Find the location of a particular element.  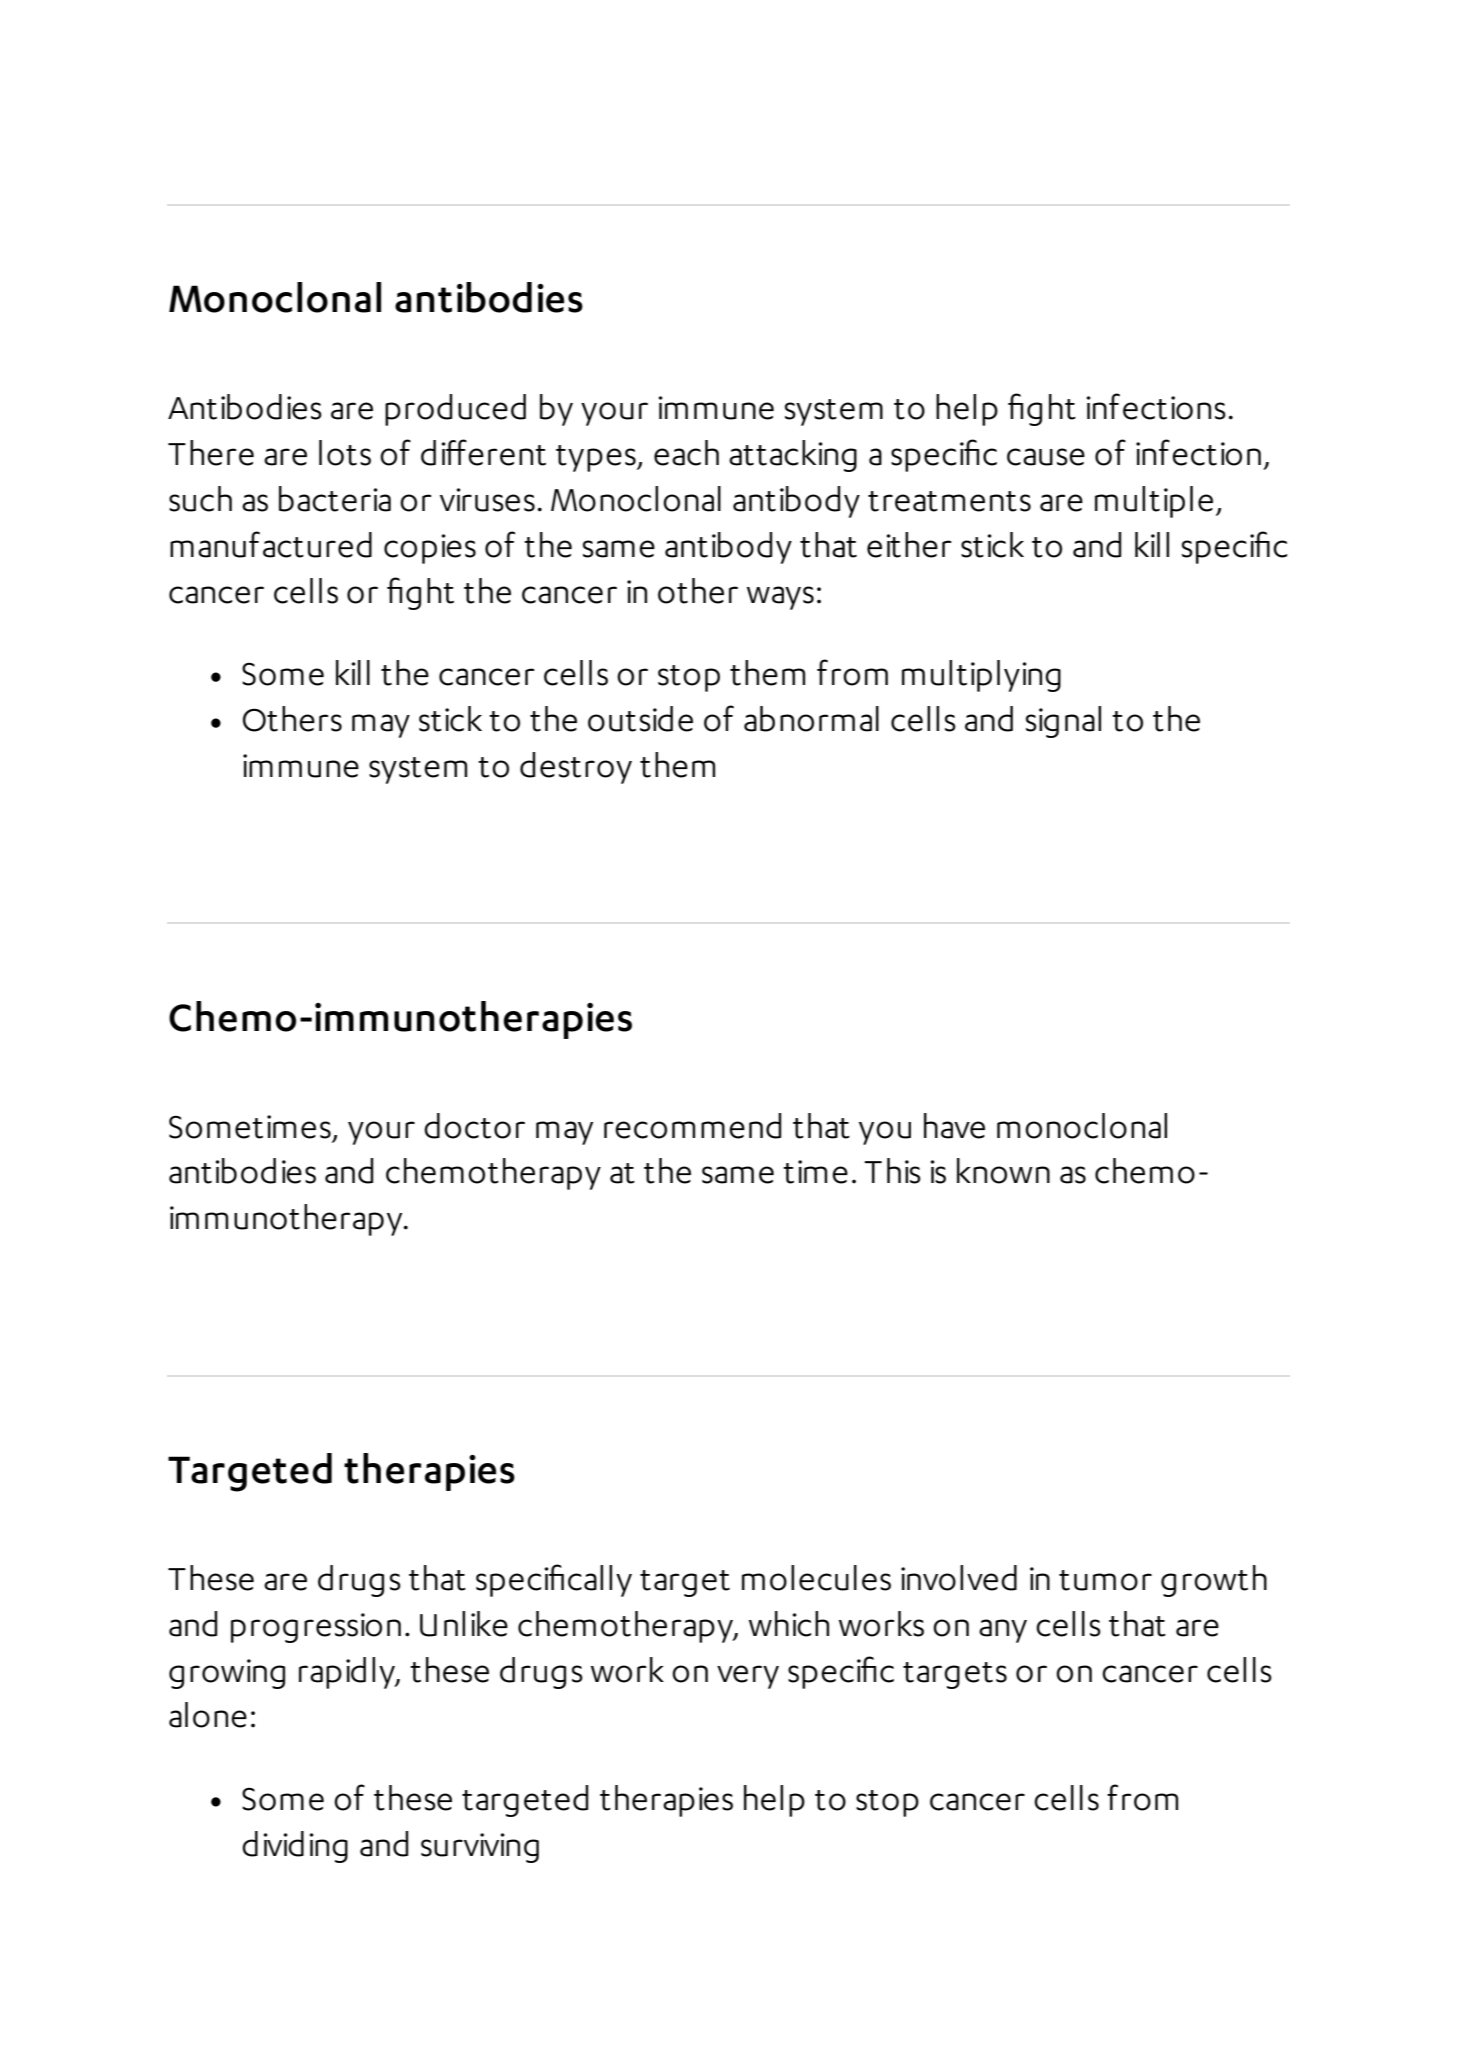

very is located at coordinates (748, 1677).
